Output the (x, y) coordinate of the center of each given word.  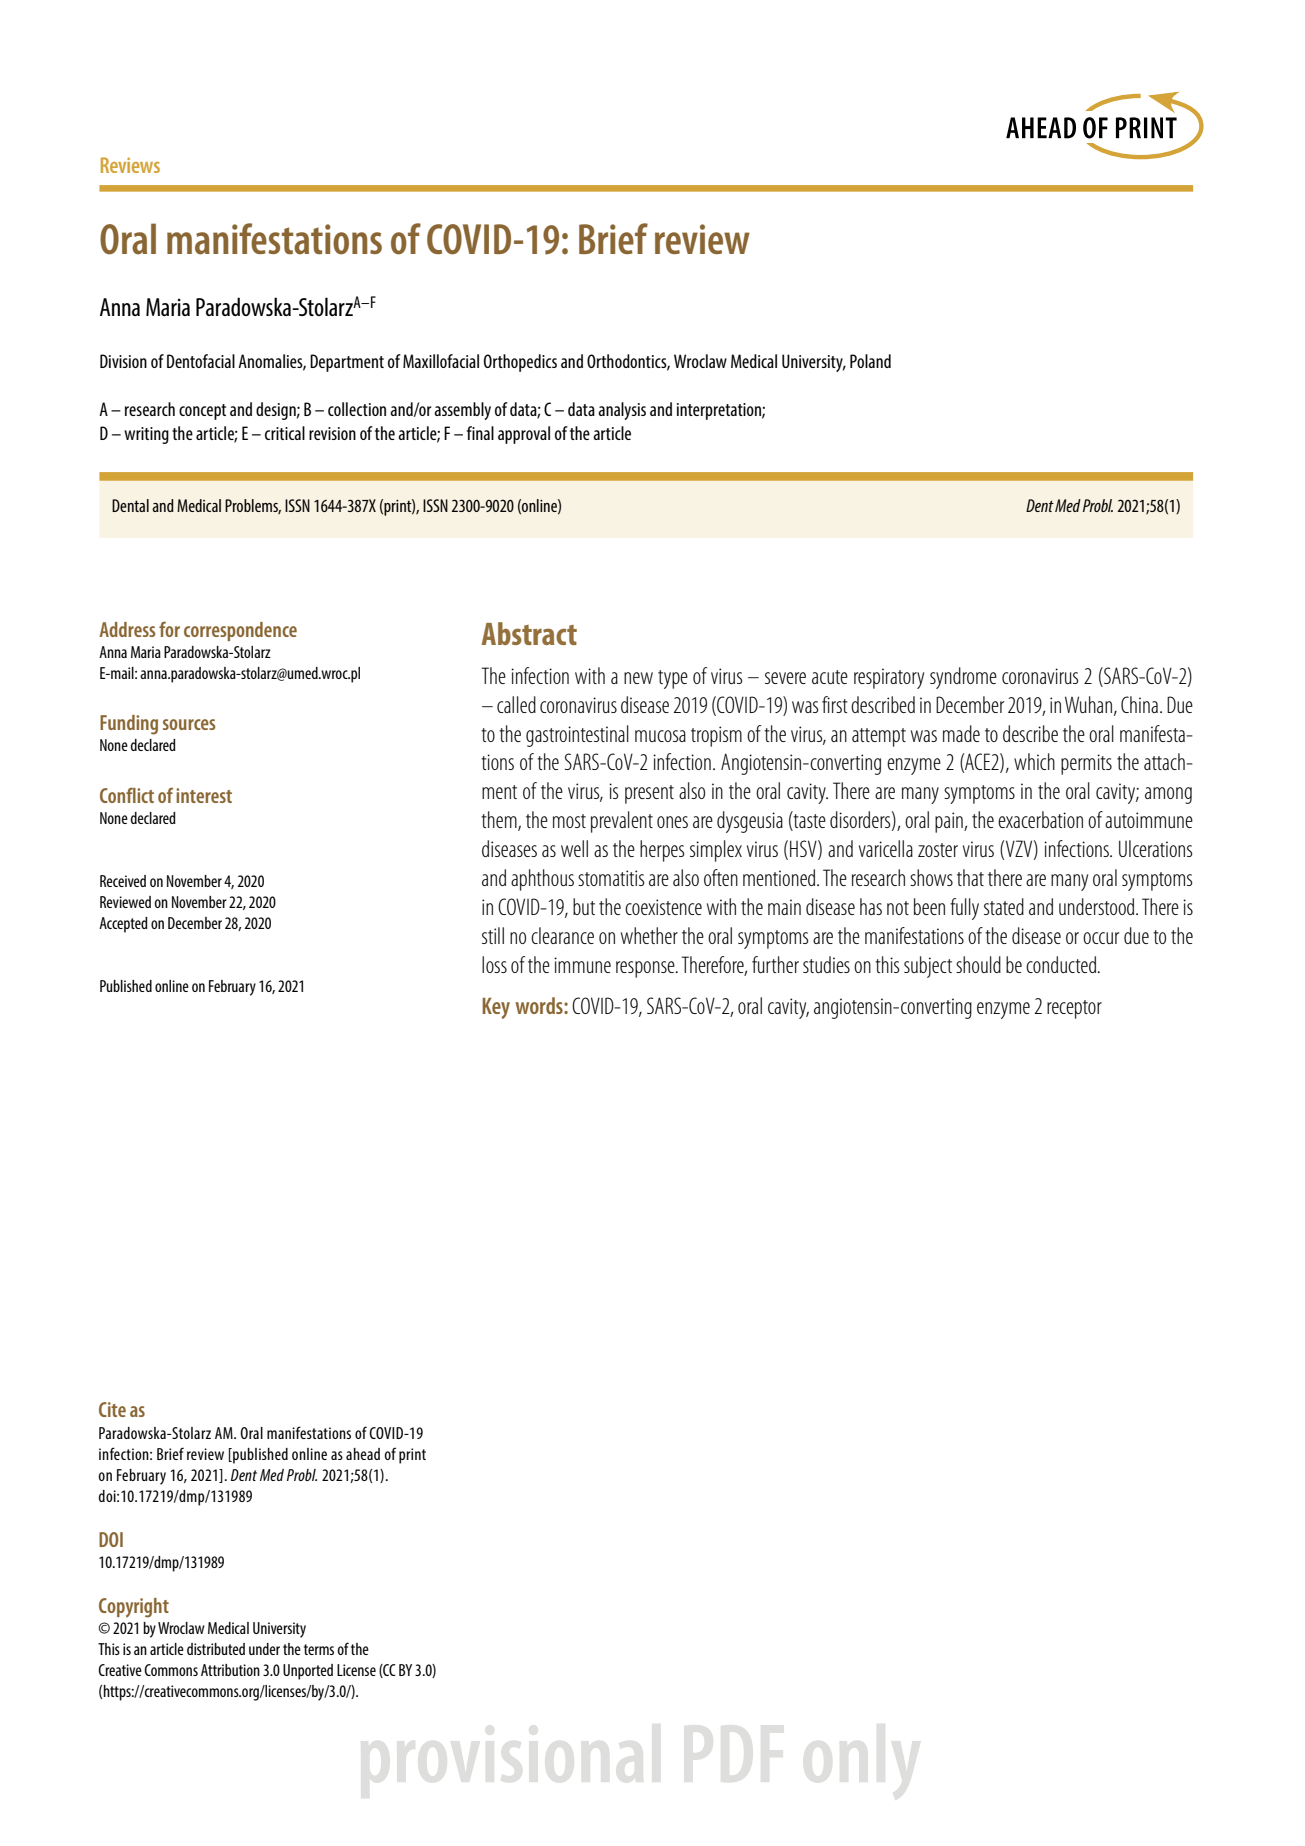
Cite (112, 1409)
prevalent (622, 822)
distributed (216, 1649)
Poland (870, 361)
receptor (1074, 1009)
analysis (622, 411)
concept (202, 412)
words (540, 1005)
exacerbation (1040, 819)
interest (204, 795)
